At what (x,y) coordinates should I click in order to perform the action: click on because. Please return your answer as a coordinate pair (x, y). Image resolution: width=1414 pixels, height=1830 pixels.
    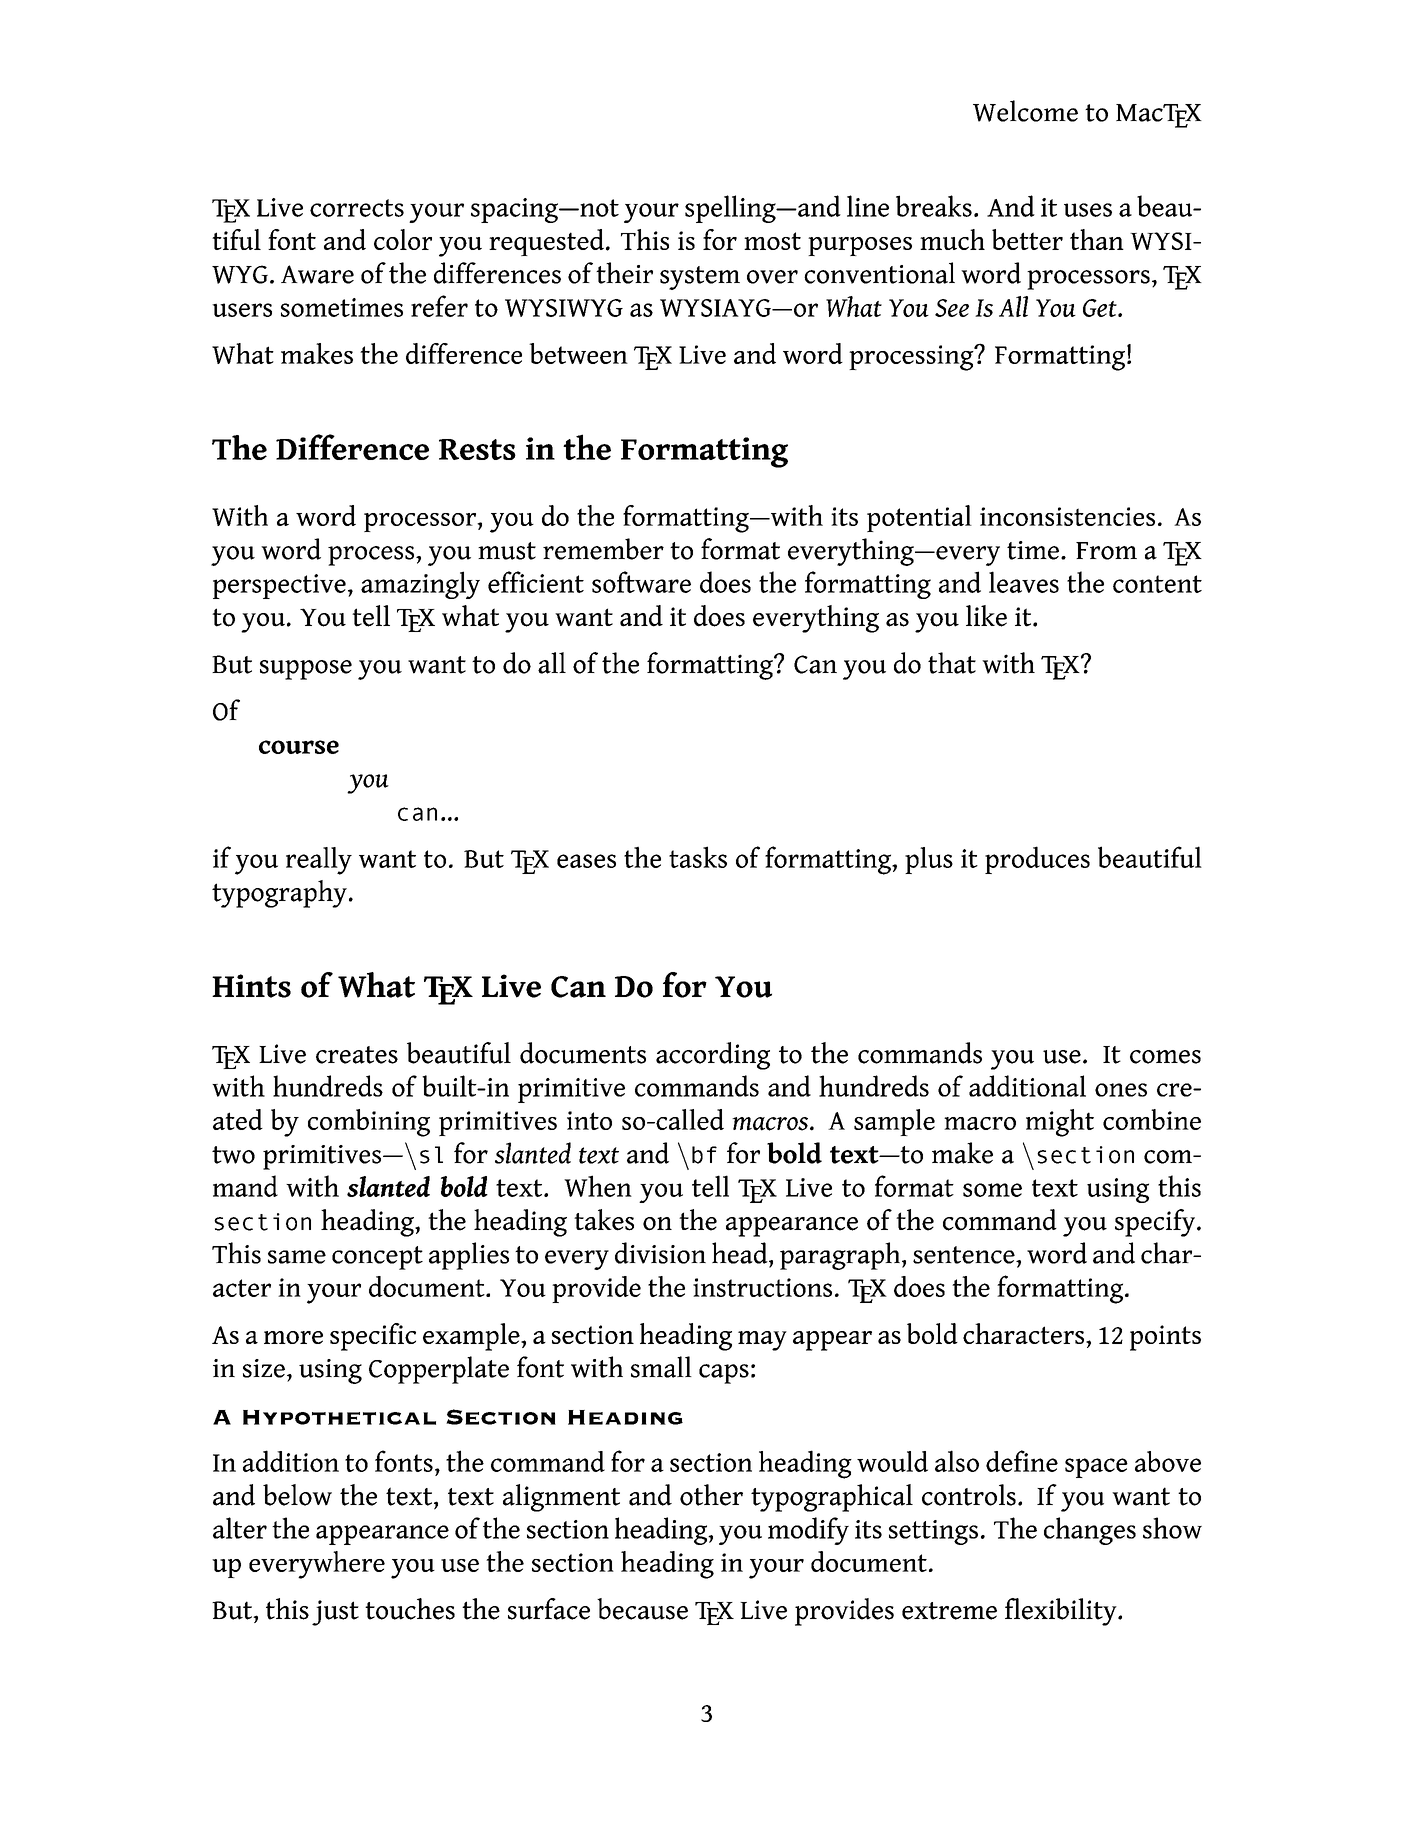
    Looking at the image, I should click on (642, 1609).
